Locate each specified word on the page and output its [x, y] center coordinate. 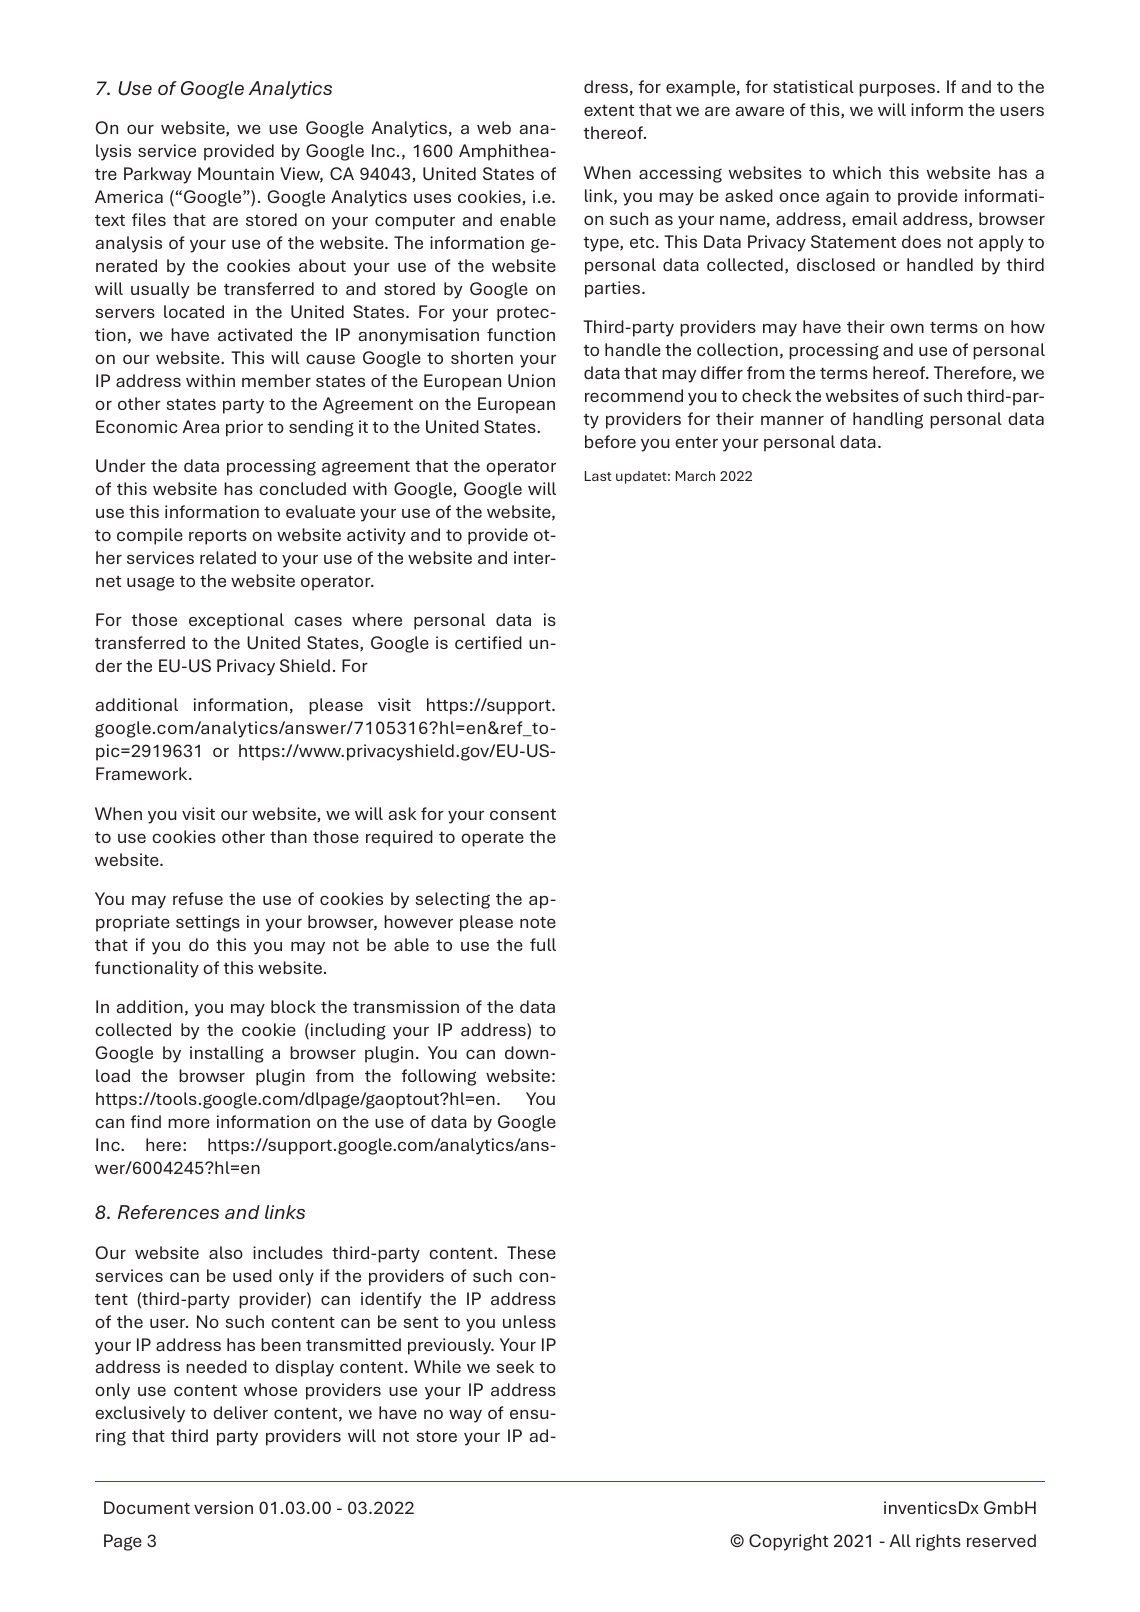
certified [488, 642]
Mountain [236, 173]
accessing [680, 174]
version [223, 1507]
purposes [897, 90]
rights [938, 1542]
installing [227, 1054]
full [543, 944]
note [538, 922]
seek [515, 1366]
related [228, 557]
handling [888, 420]
